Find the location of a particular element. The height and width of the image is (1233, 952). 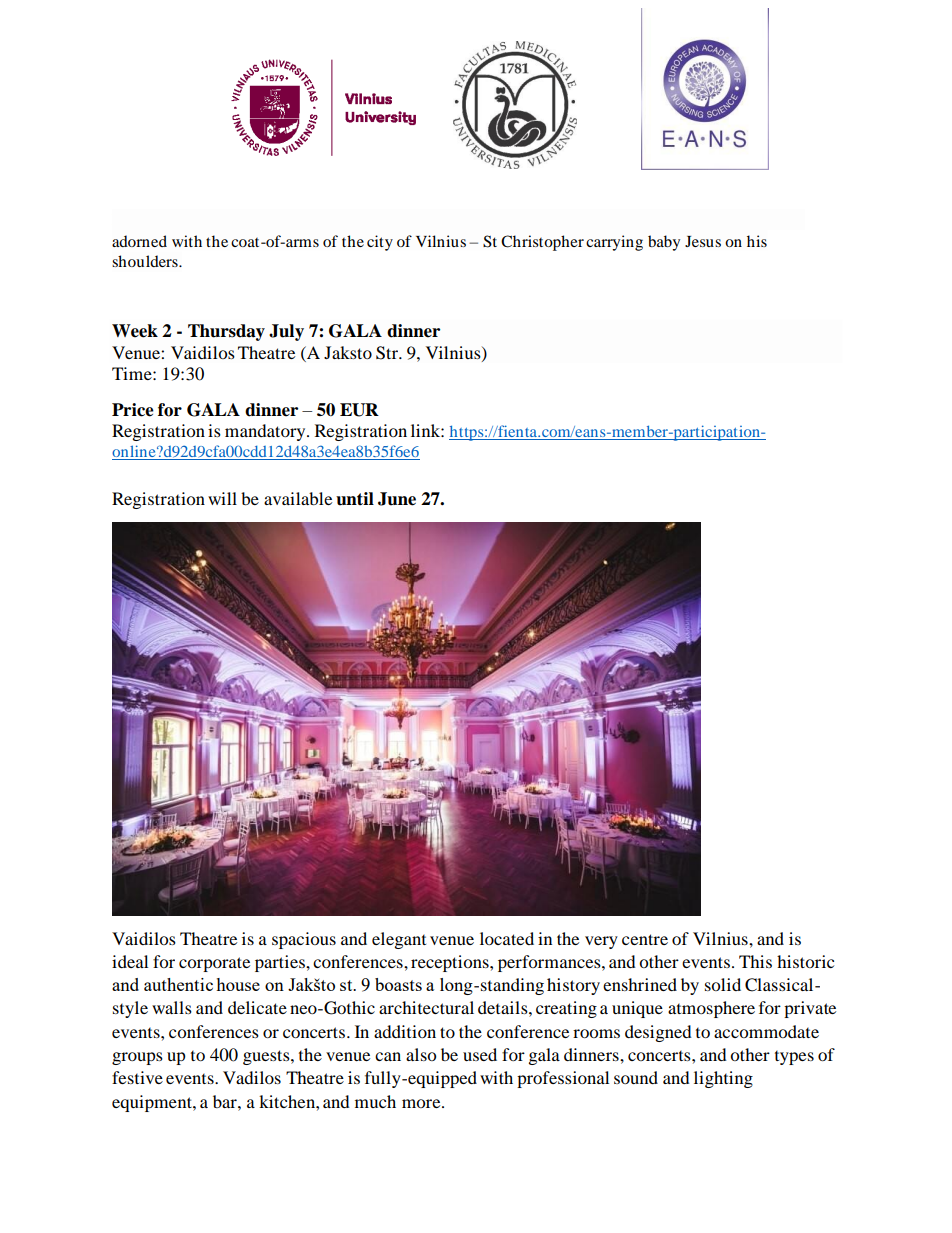

This is located at coordinates (755, 961).
